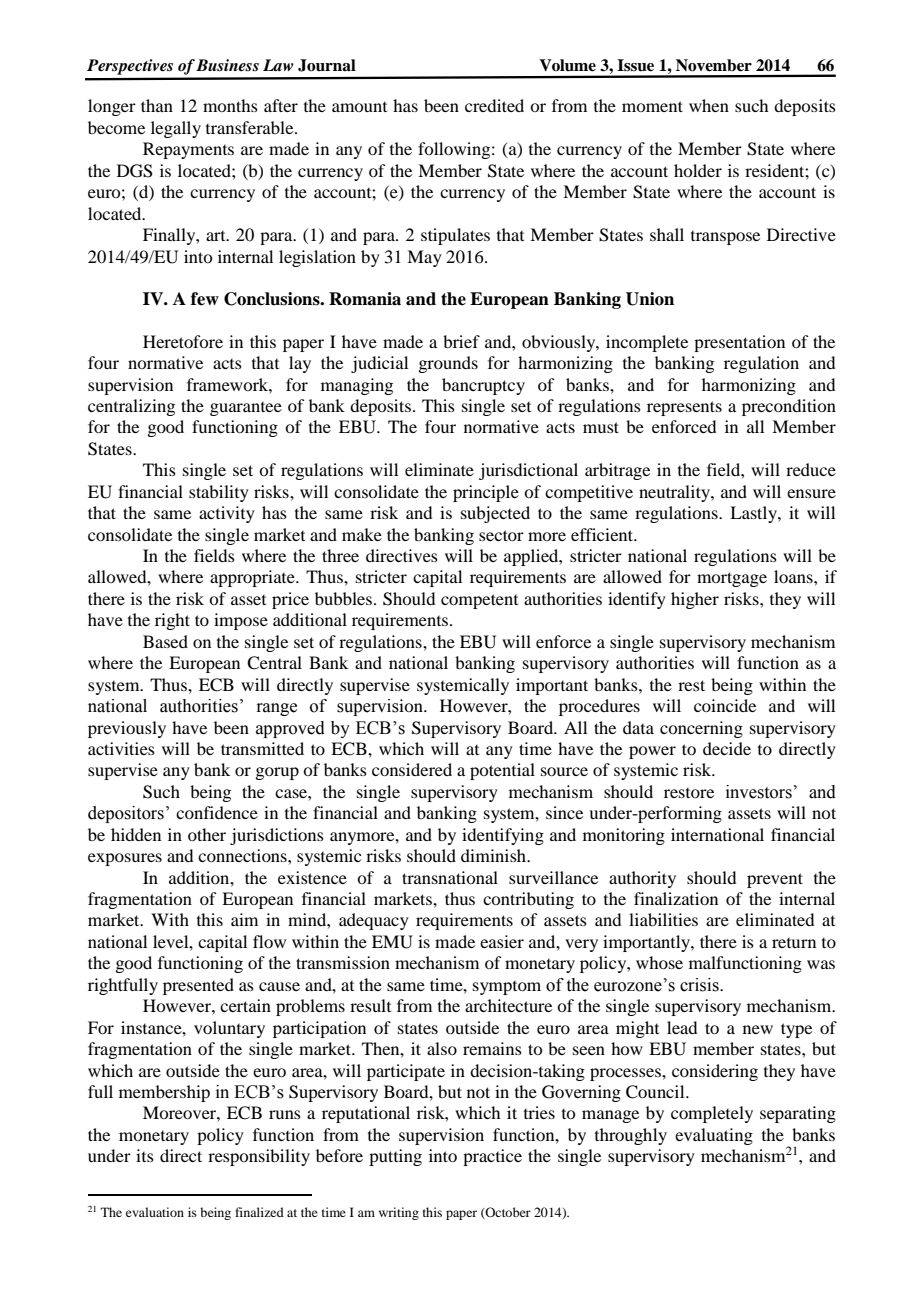  I want to click on presentation, so click(739, 343).
